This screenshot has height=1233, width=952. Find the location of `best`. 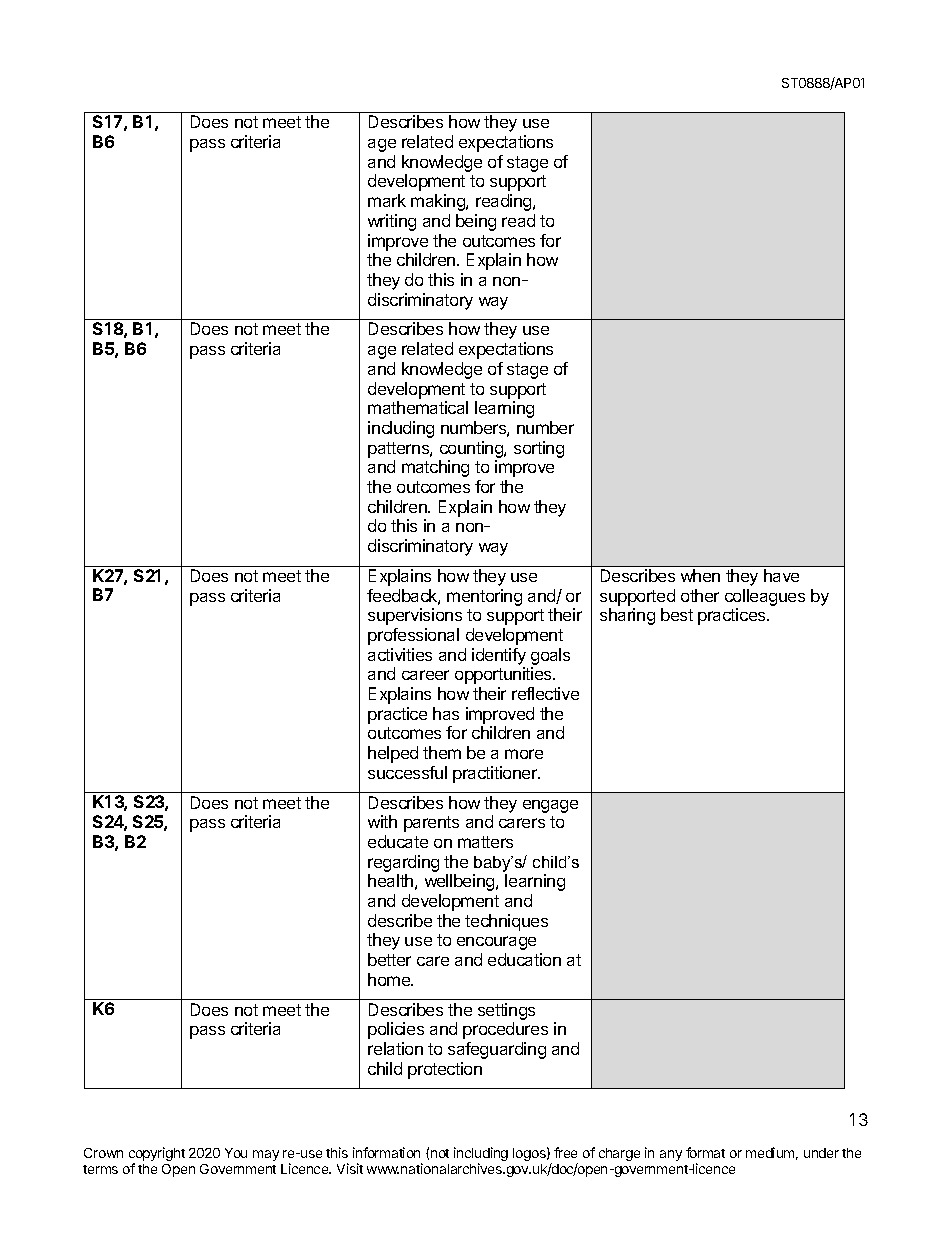

best is located at coordinates (677, 614).
